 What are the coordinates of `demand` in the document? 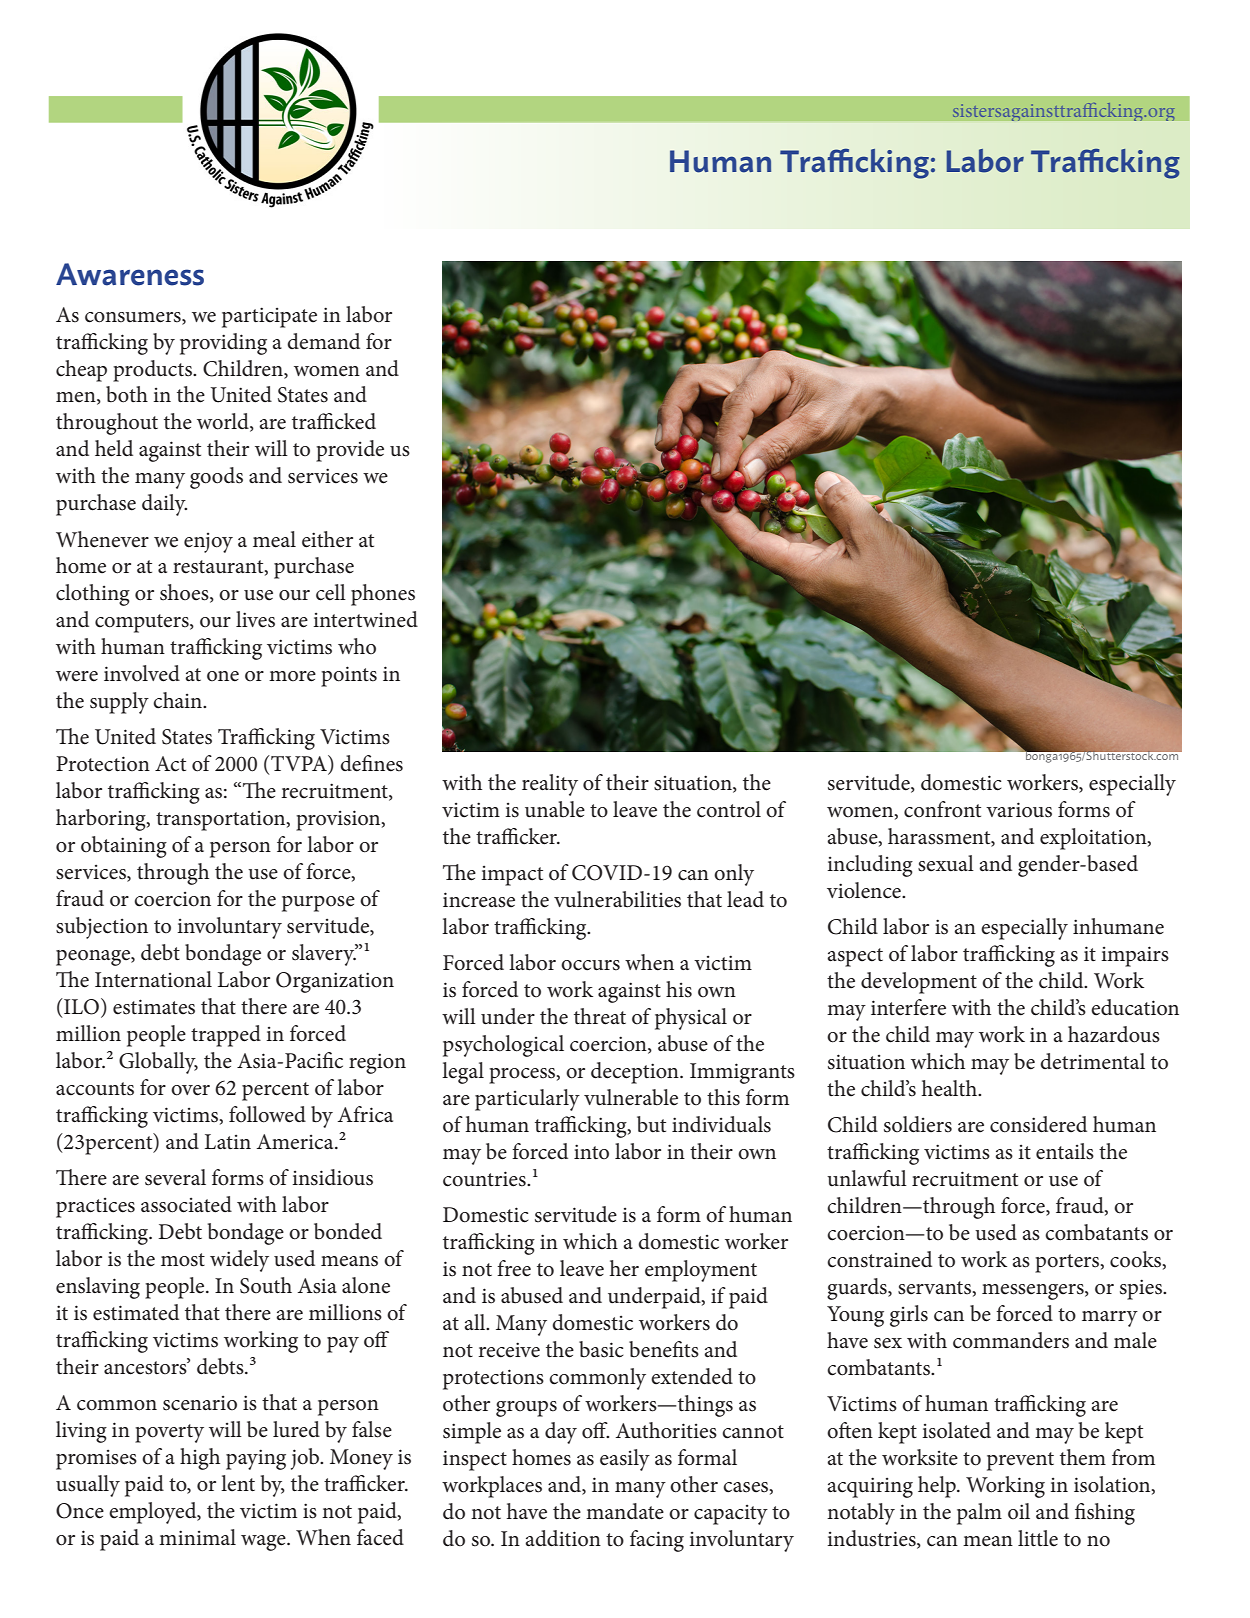 It's located at (323, 341).
